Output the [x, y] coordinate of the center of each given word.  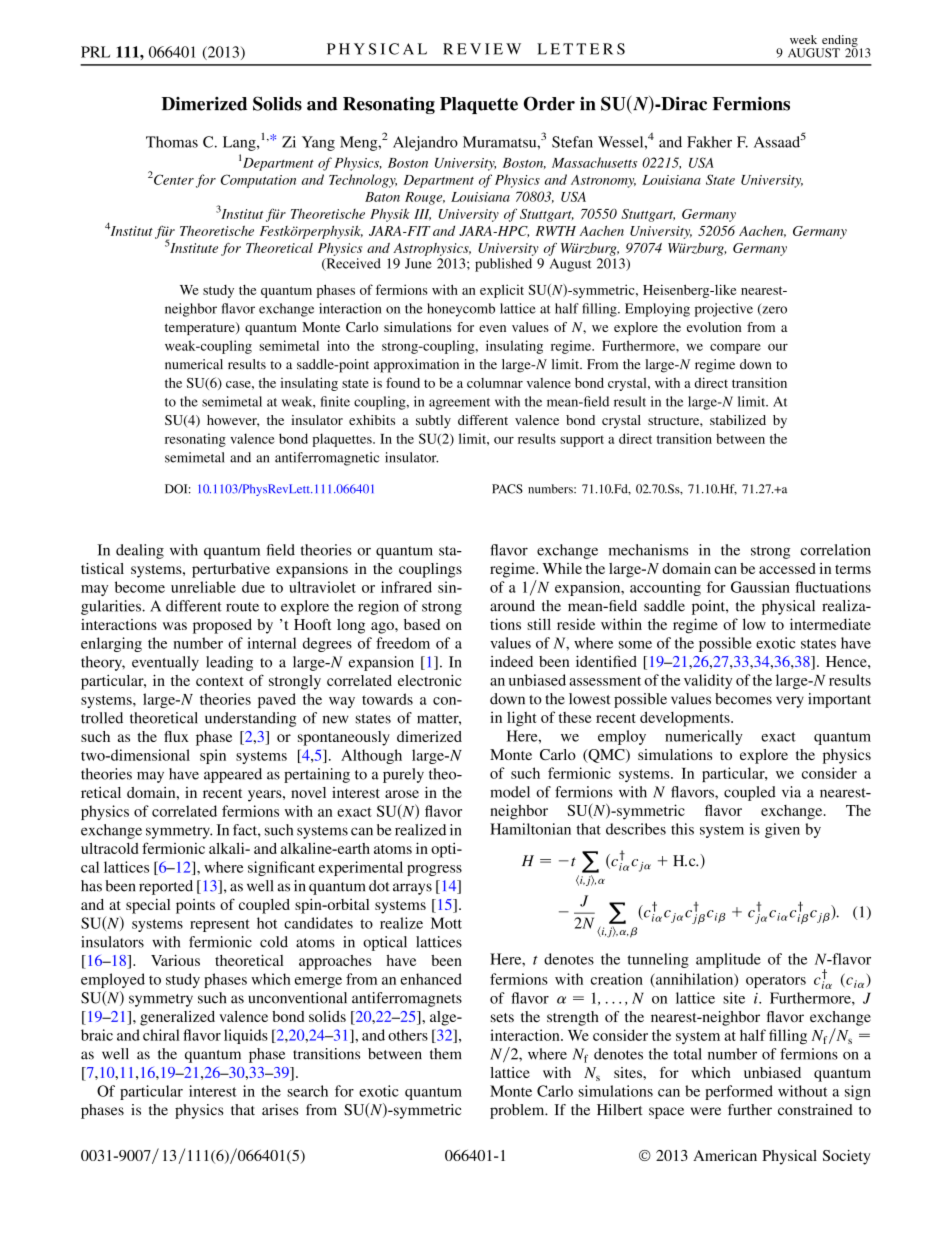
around [512, 606]
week [803, 39]
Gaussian [760, 587]
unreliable [203, 587]
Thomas [172, 142]
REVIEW [482, 49]
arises [280, 1110]
